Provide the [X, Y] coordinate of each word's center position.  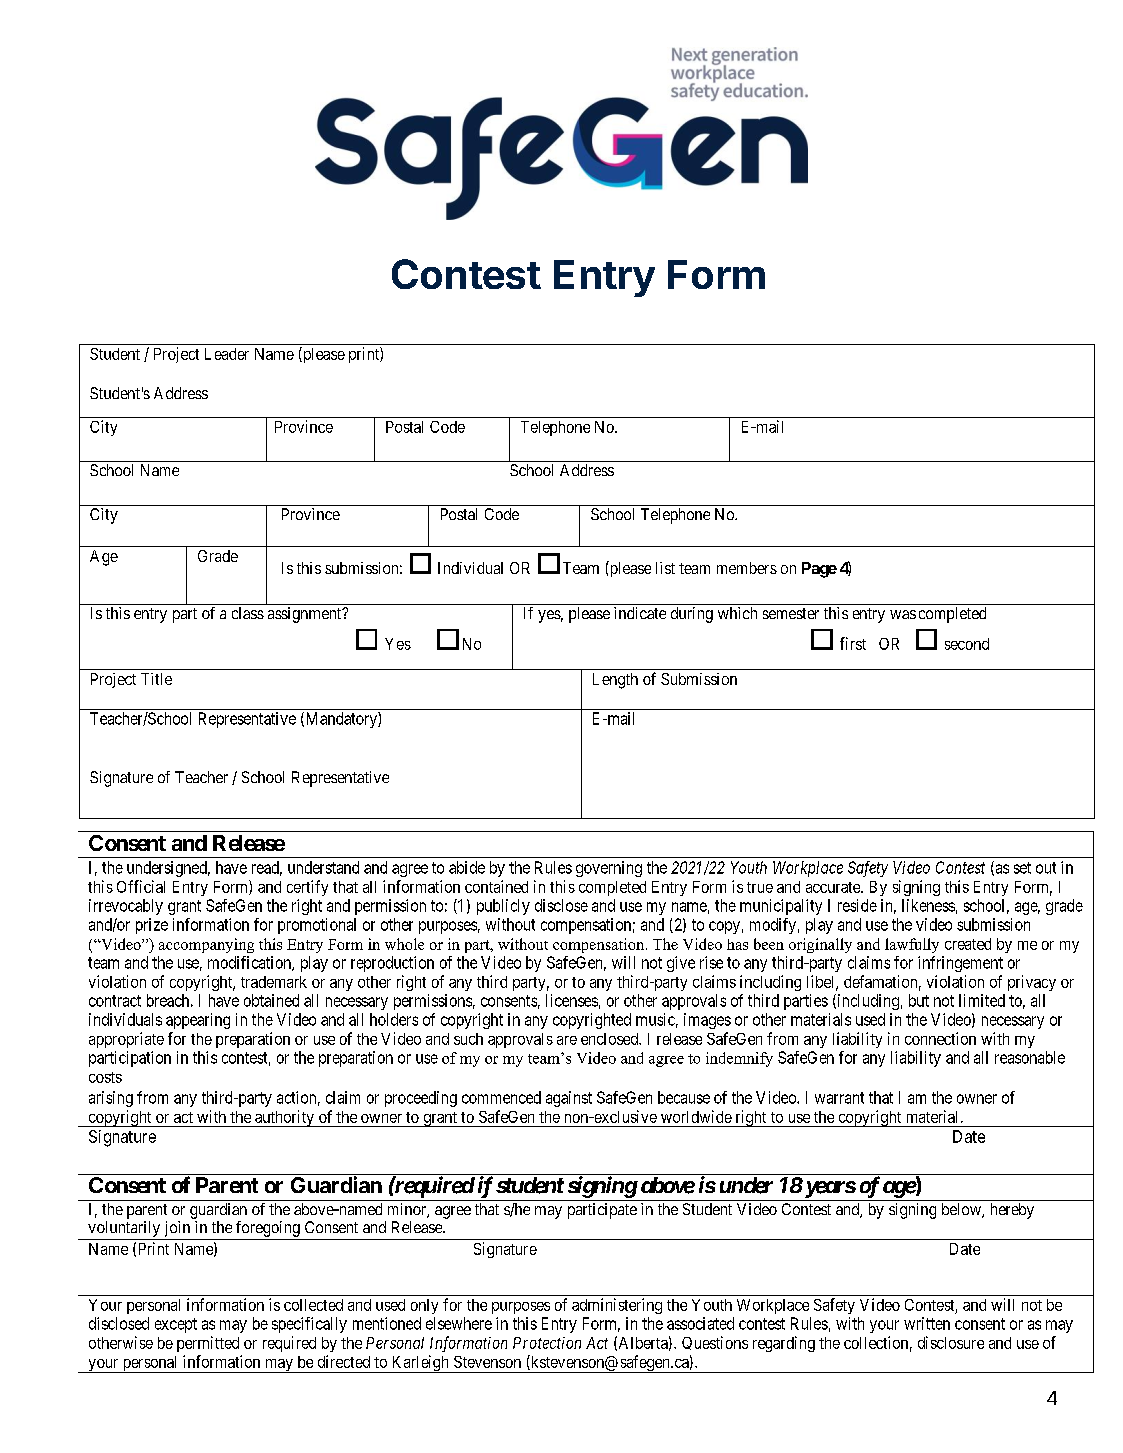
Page [819, 570]
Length [615, 681]
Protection [547, 1343]
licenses [572, 1000]
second [967, 644]
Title [156, 679]
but [919, 1000]
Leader [227, 354]
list [665, 568]
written [927, 1323]
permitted [208, 1344]
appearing [198, 1021]
